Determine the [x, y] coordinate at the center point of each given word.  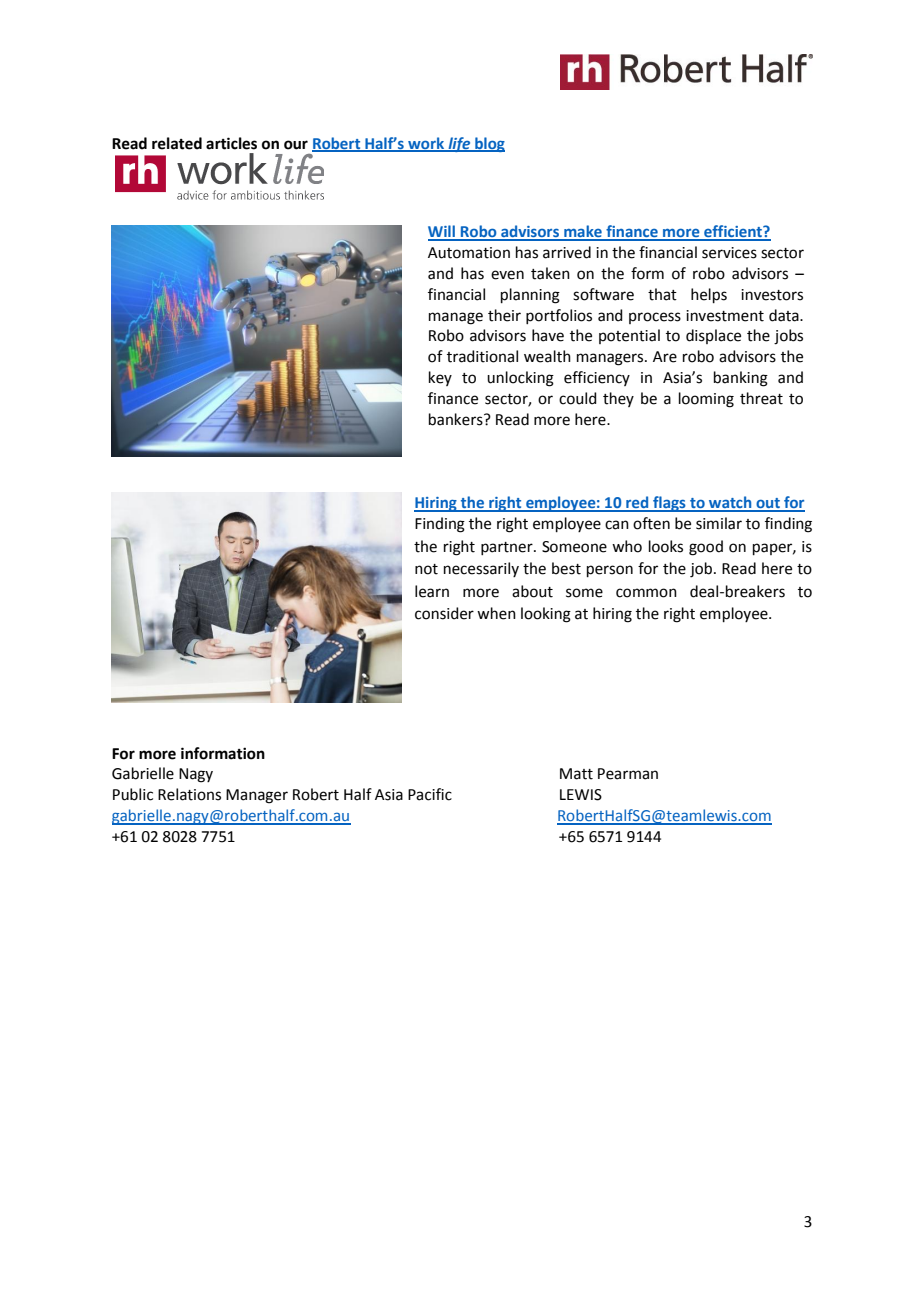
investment [725, 316]
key [440, 378]
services [729, 253]
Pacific [430, 794]
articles [231, 143]
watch [730, 503]
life [459, 144]
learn [432, 591]
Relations [189, 794]
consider [444, 613]
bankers [457, 419]
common [646, 593]
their [504, 315]
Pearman [628, 774]
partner [508, 548]
